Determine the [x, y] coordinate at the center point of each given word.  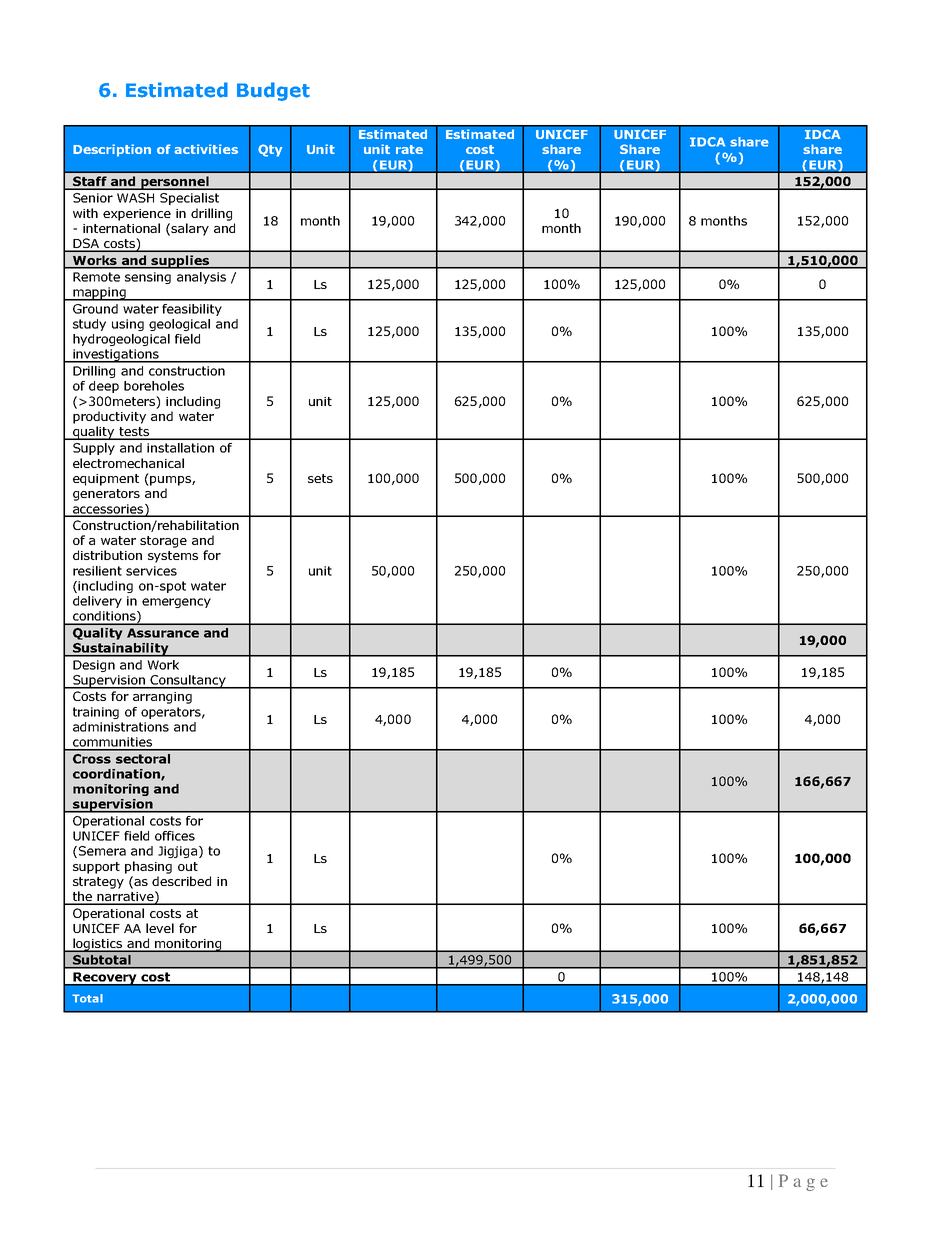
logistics [98, 945]
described [181, 881]
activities [206, 149]
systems [173, 557]
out [188, 866]
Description [112, 150]
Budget [273, 91]
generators [106, 495]
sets [320, 478]
